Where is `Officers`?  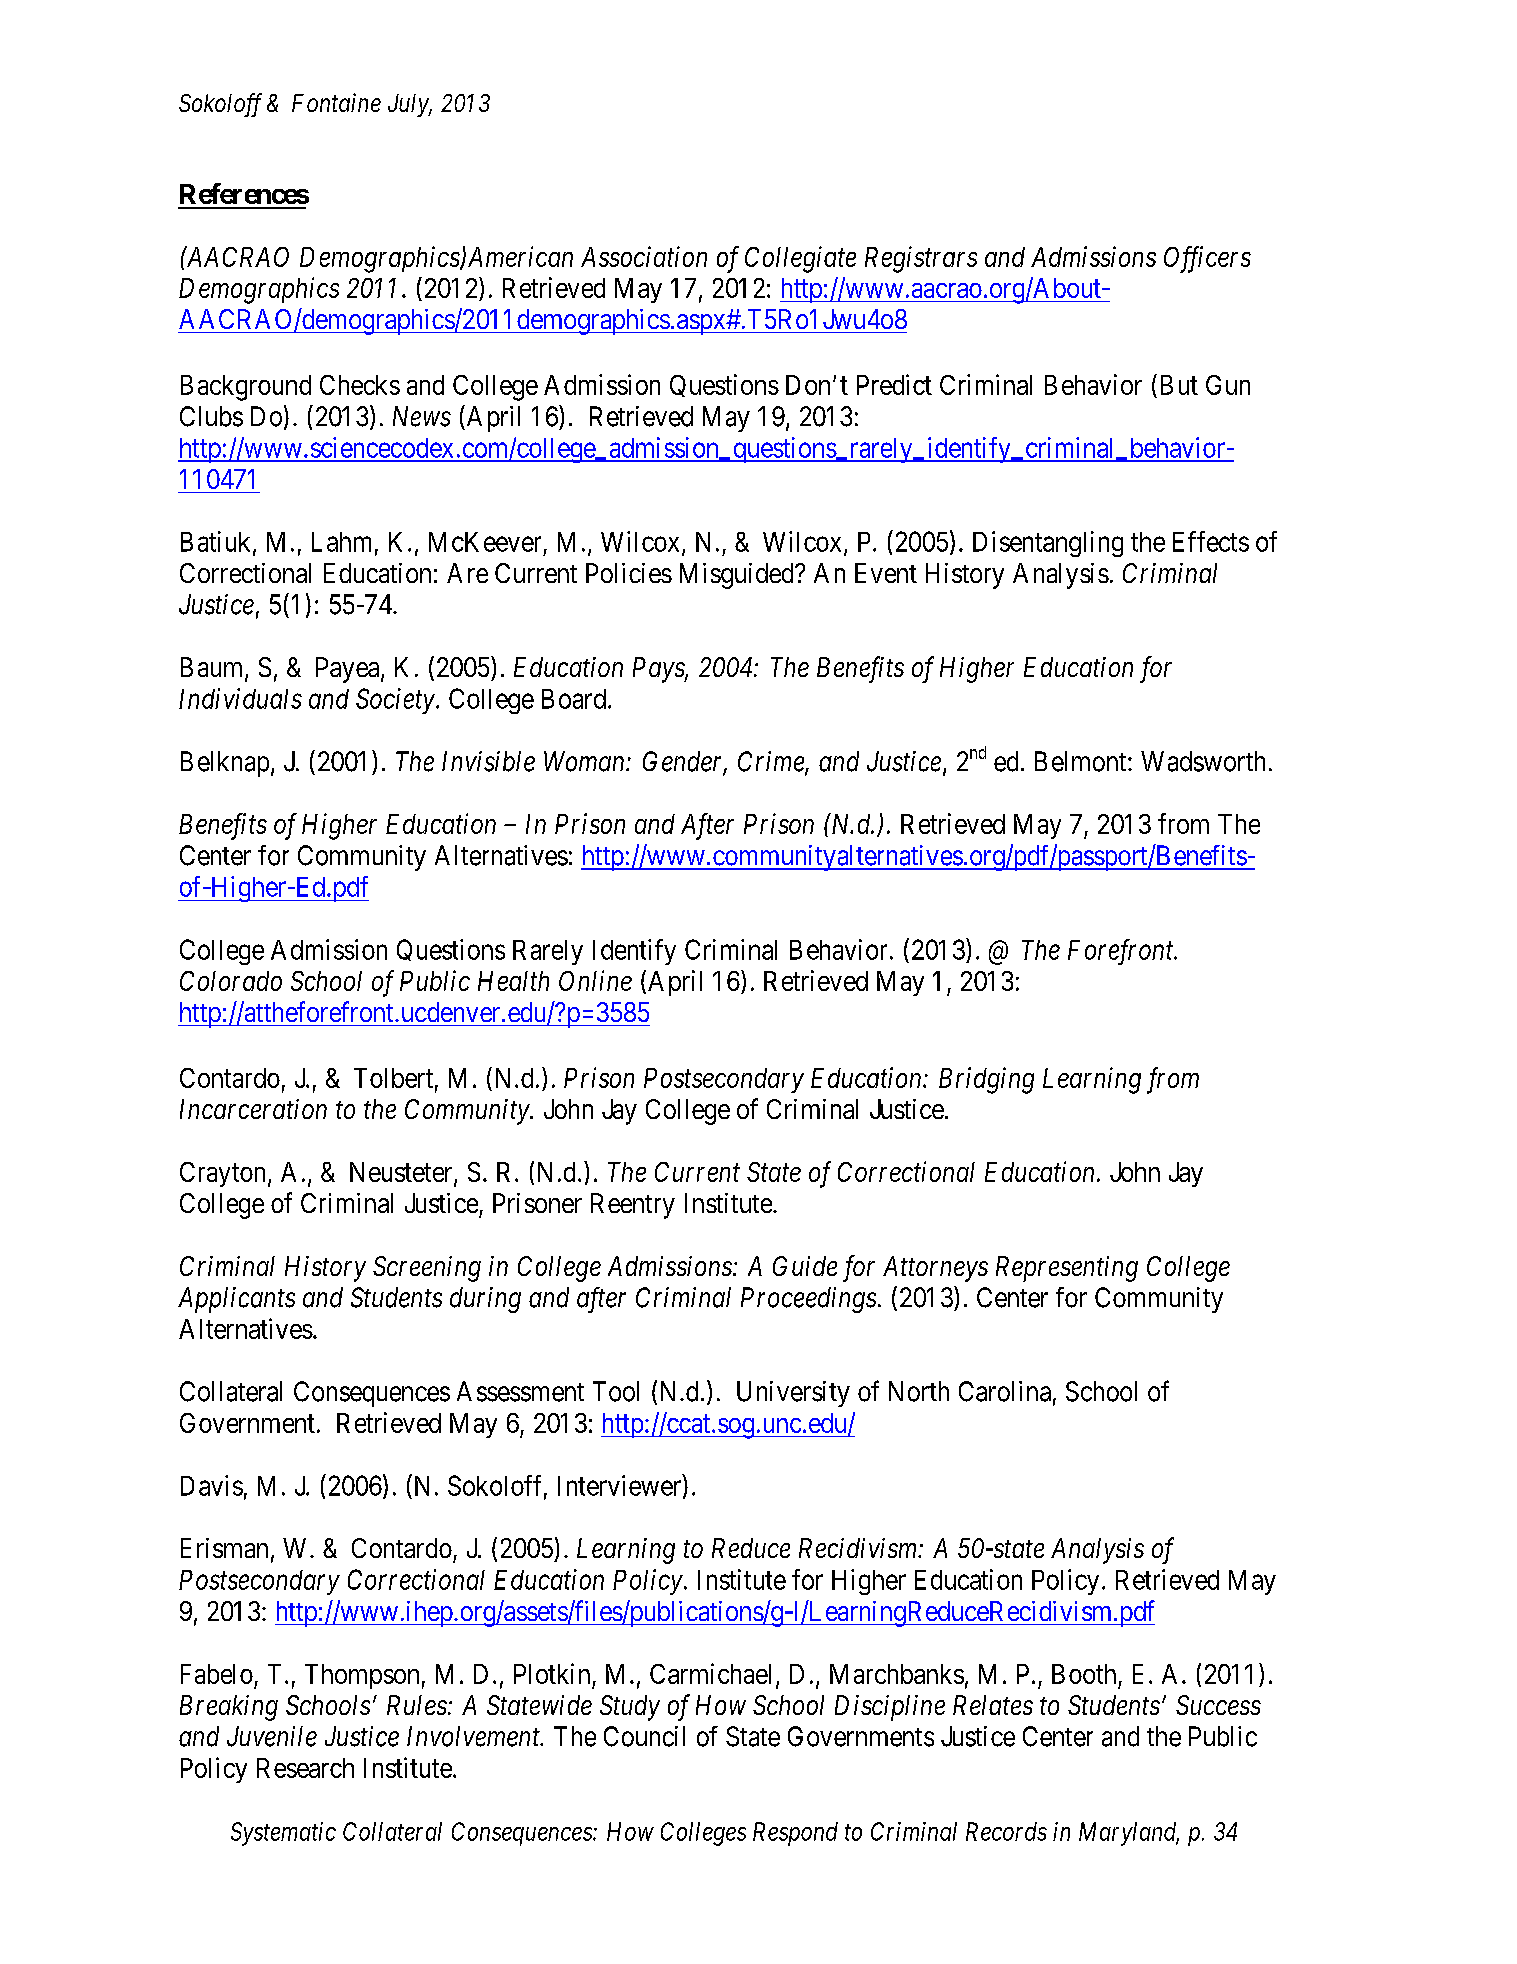
Officers is located at coordinates (1207, 259).
